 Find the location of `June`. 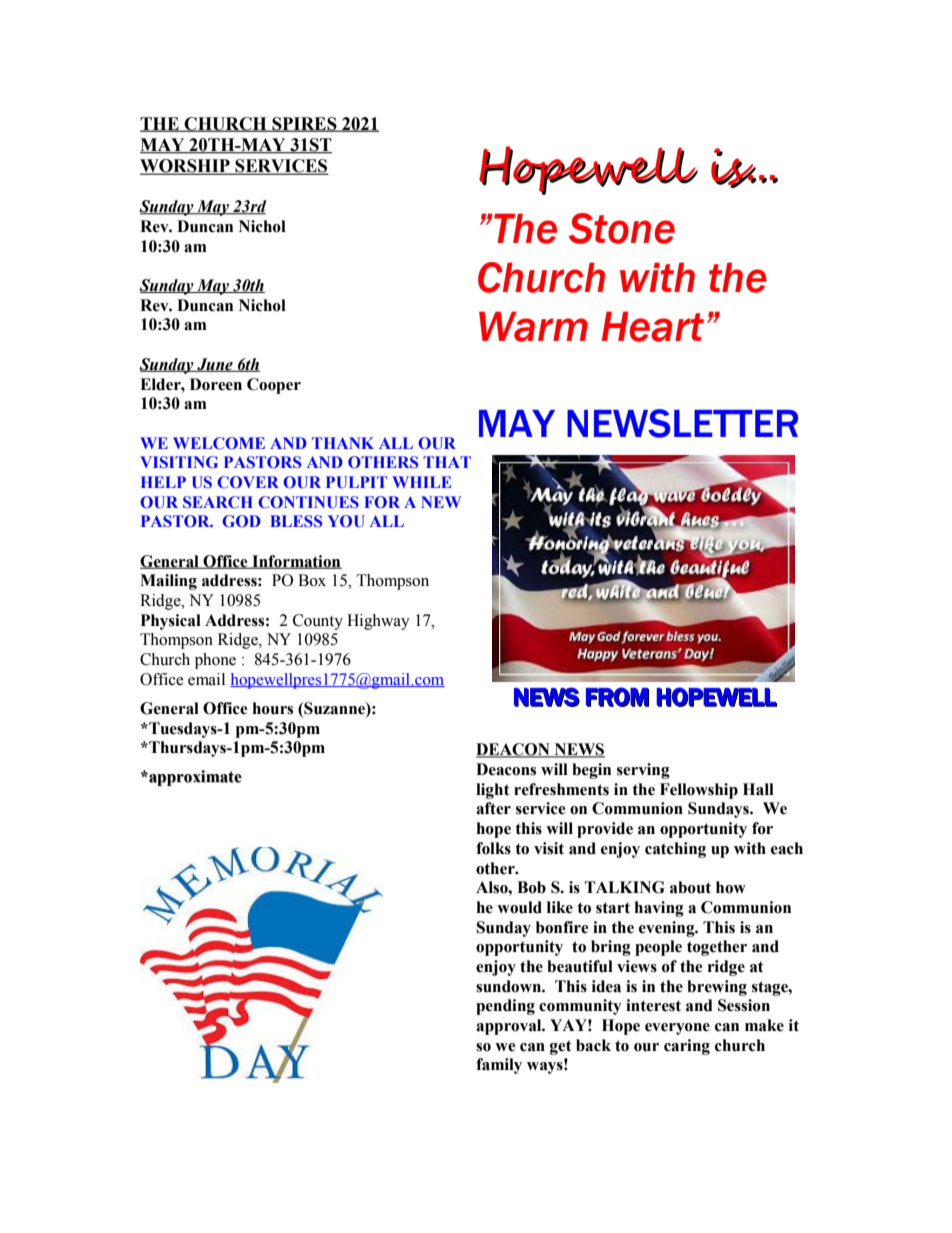

June is located at coordinates (215, 365).
